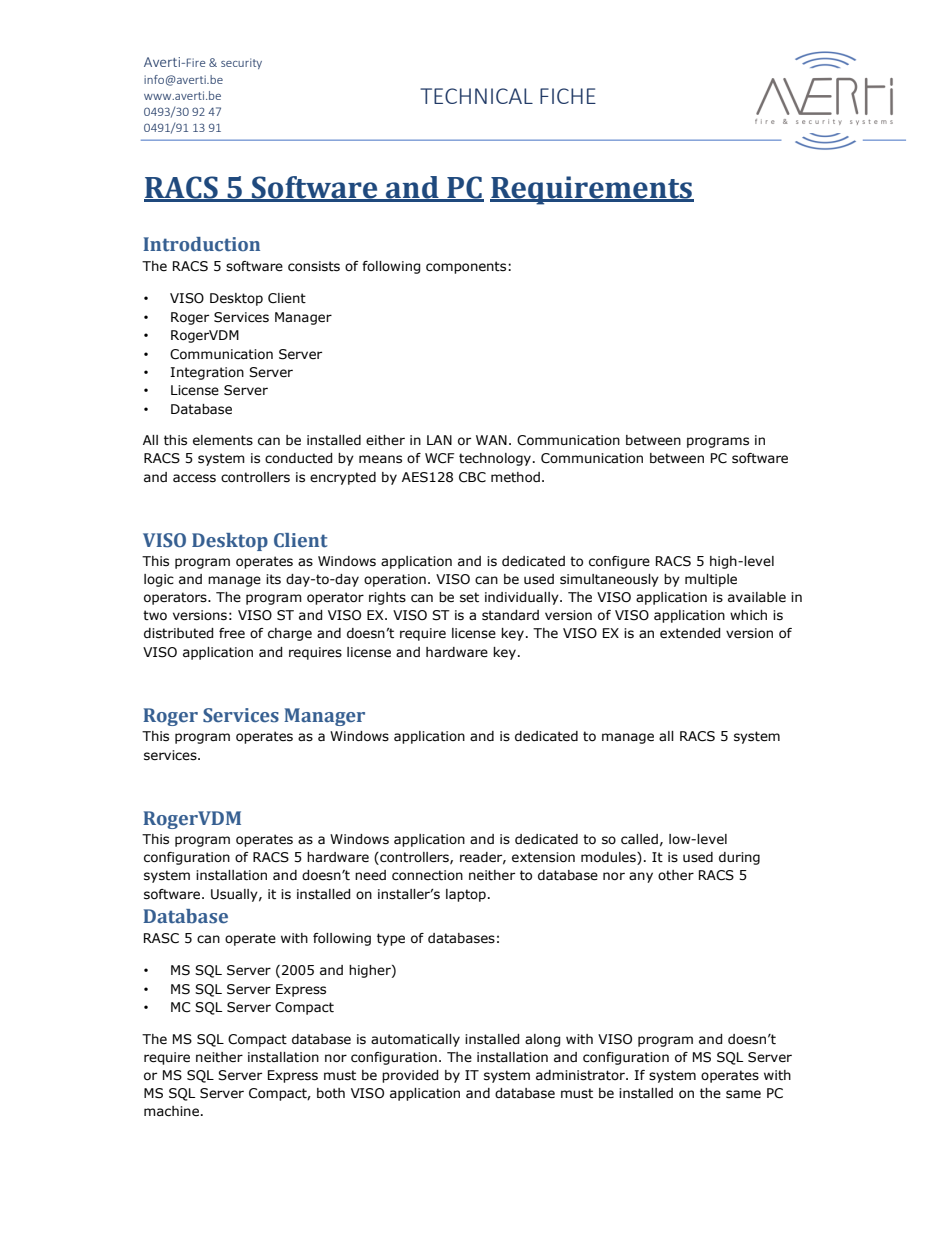 The height and width of the screenshot is (1233, 952). What do you see at coordinates (241, 63) in the screenshot?
I see `security` at bounding box center [241, 63].
